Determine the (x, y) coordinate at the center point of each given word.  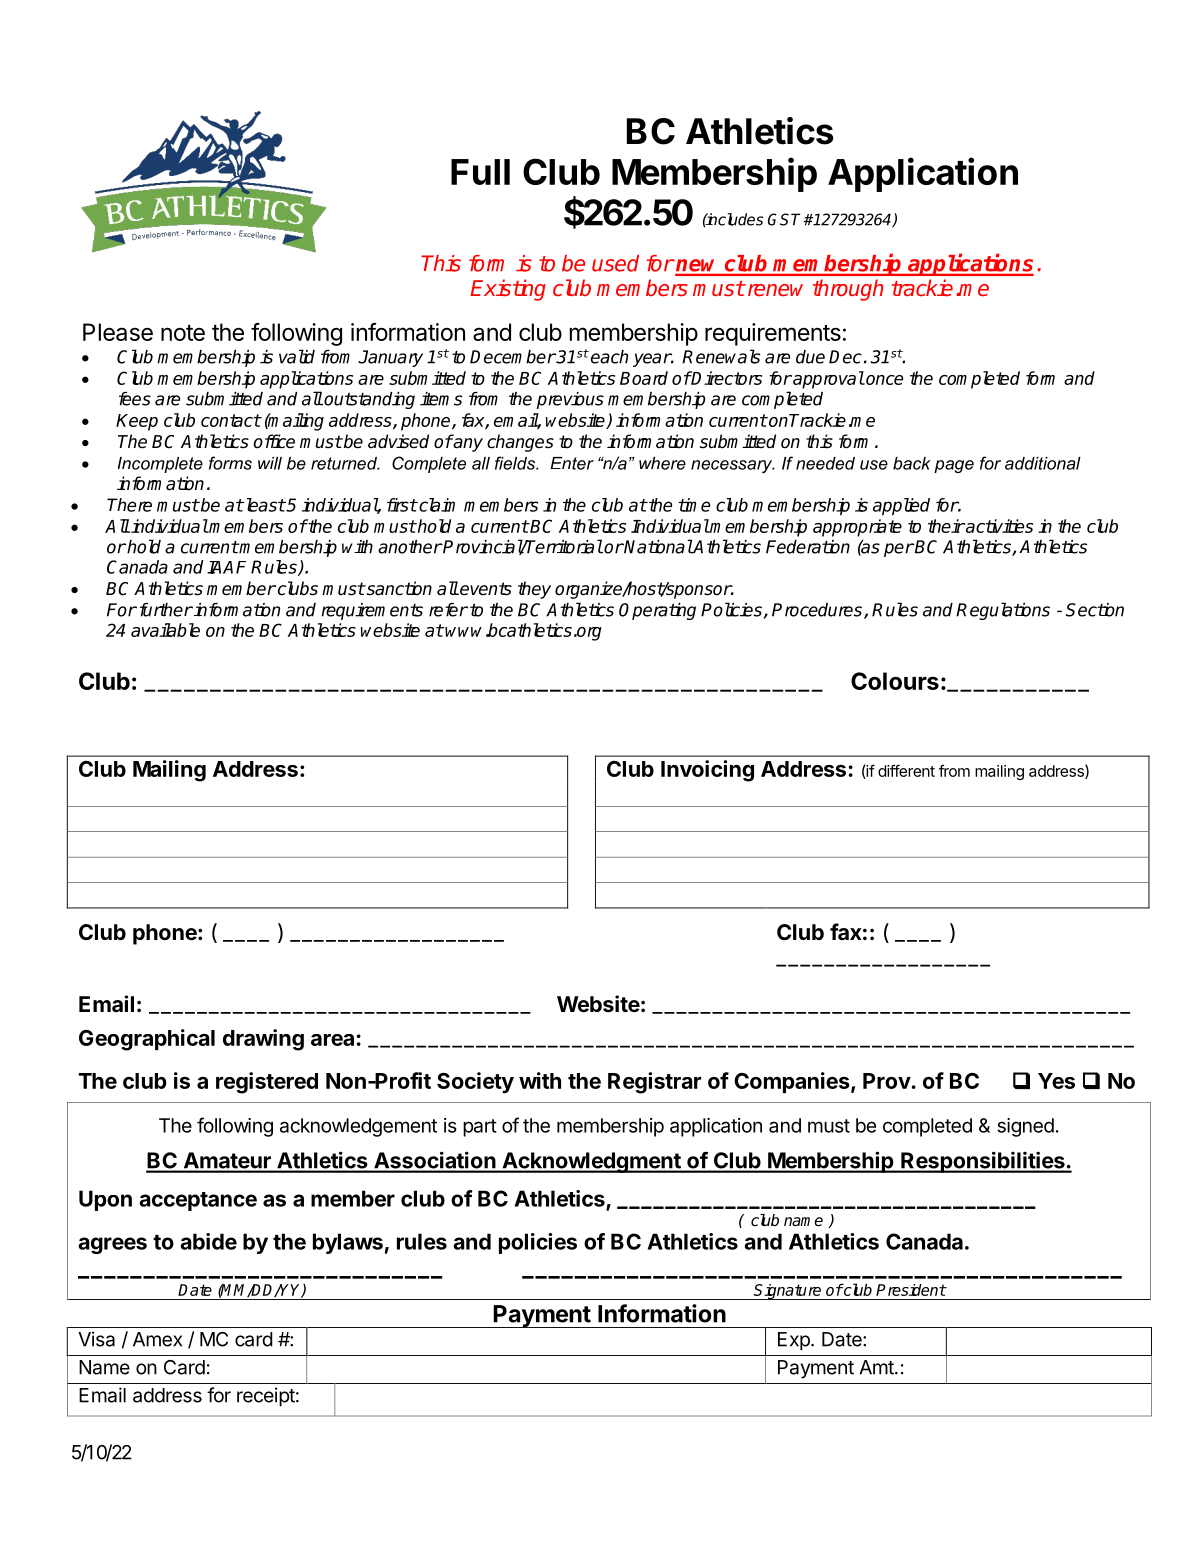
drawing (263, 1040)
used (615, 263)
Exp (795, 1341)
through (848, 290)
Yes (1056, 1081)
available (165, 630)
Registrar (654, 1083)
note (183, 333)
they (534, 590)
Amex (157, 1339)
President (911, 1290)
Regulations (1003, 611)
